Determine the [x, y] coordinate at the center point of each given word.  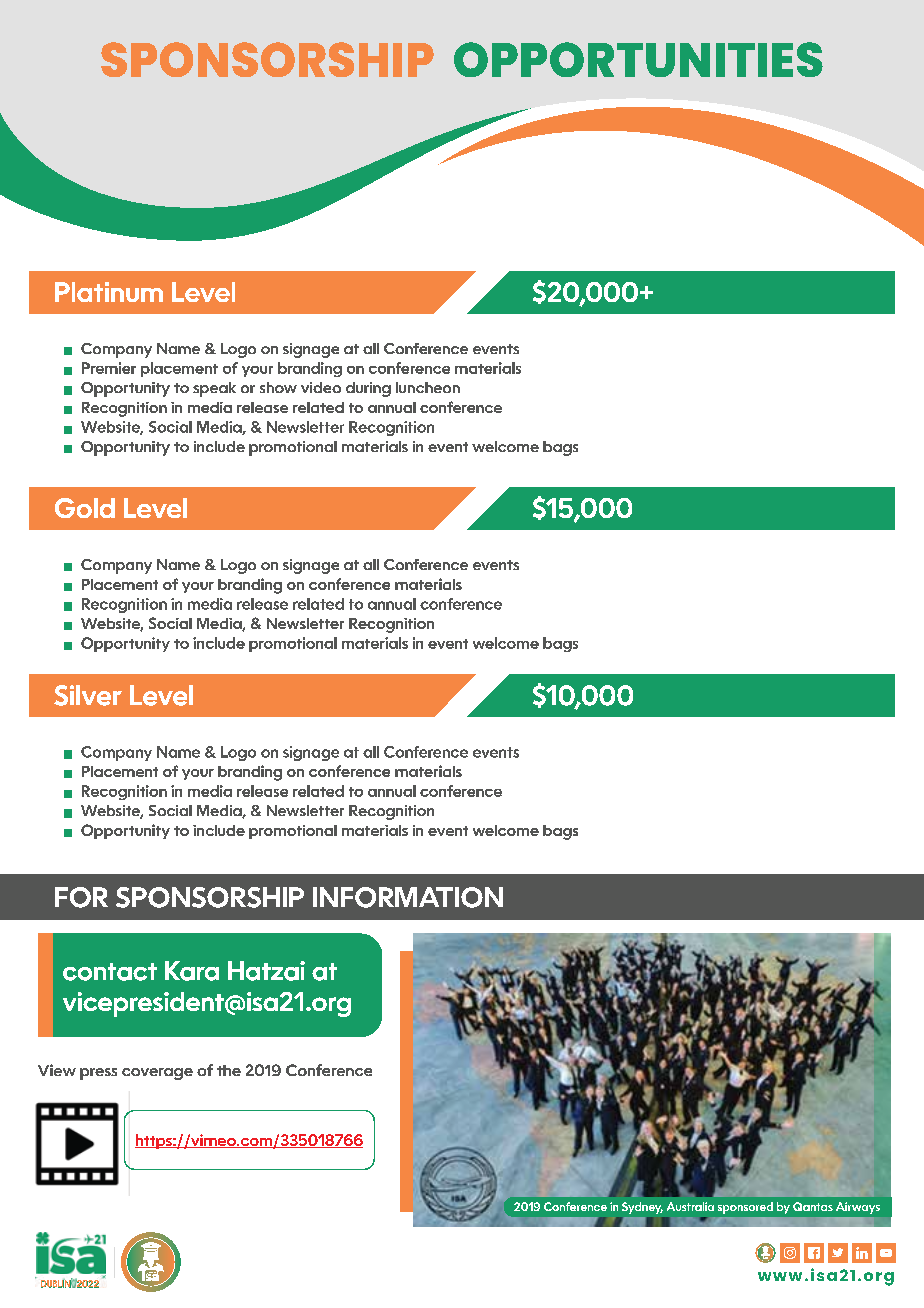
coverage [157, 1074]
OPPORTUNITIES [638, 59]
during [368, 389]
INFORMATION [408, 897]
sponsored [745, 1208]
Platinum [109, 292]
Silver [88, 695]
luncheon [428, 387]
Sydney [642, 1208]
